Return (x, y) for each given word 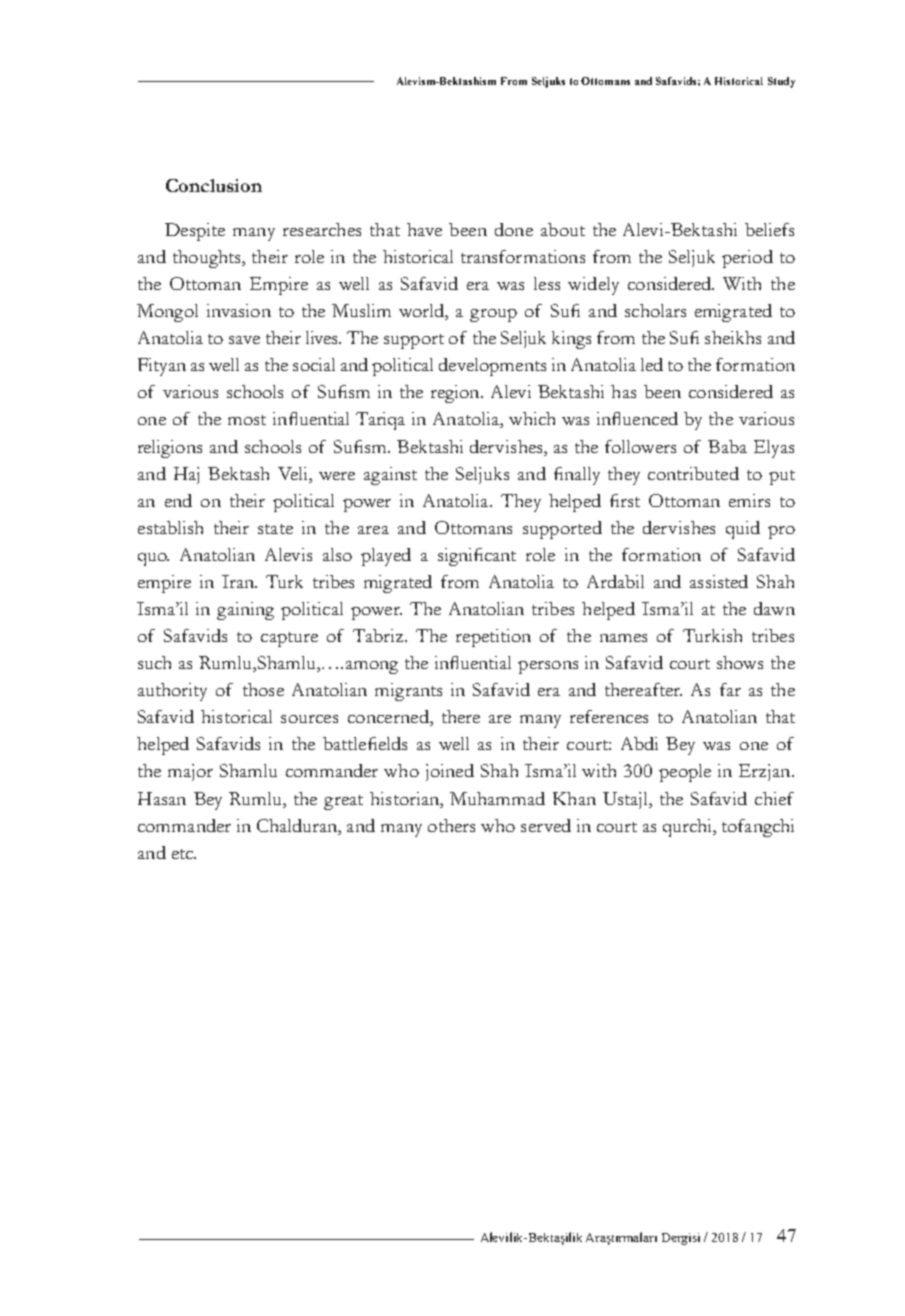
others (451, 825)
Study (781, 82)
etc (184, 854)
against (390, 476)
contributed (693, 473)
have (424, 229)
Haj (186, 475)
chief (774, 798)
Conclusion (214, 185)
